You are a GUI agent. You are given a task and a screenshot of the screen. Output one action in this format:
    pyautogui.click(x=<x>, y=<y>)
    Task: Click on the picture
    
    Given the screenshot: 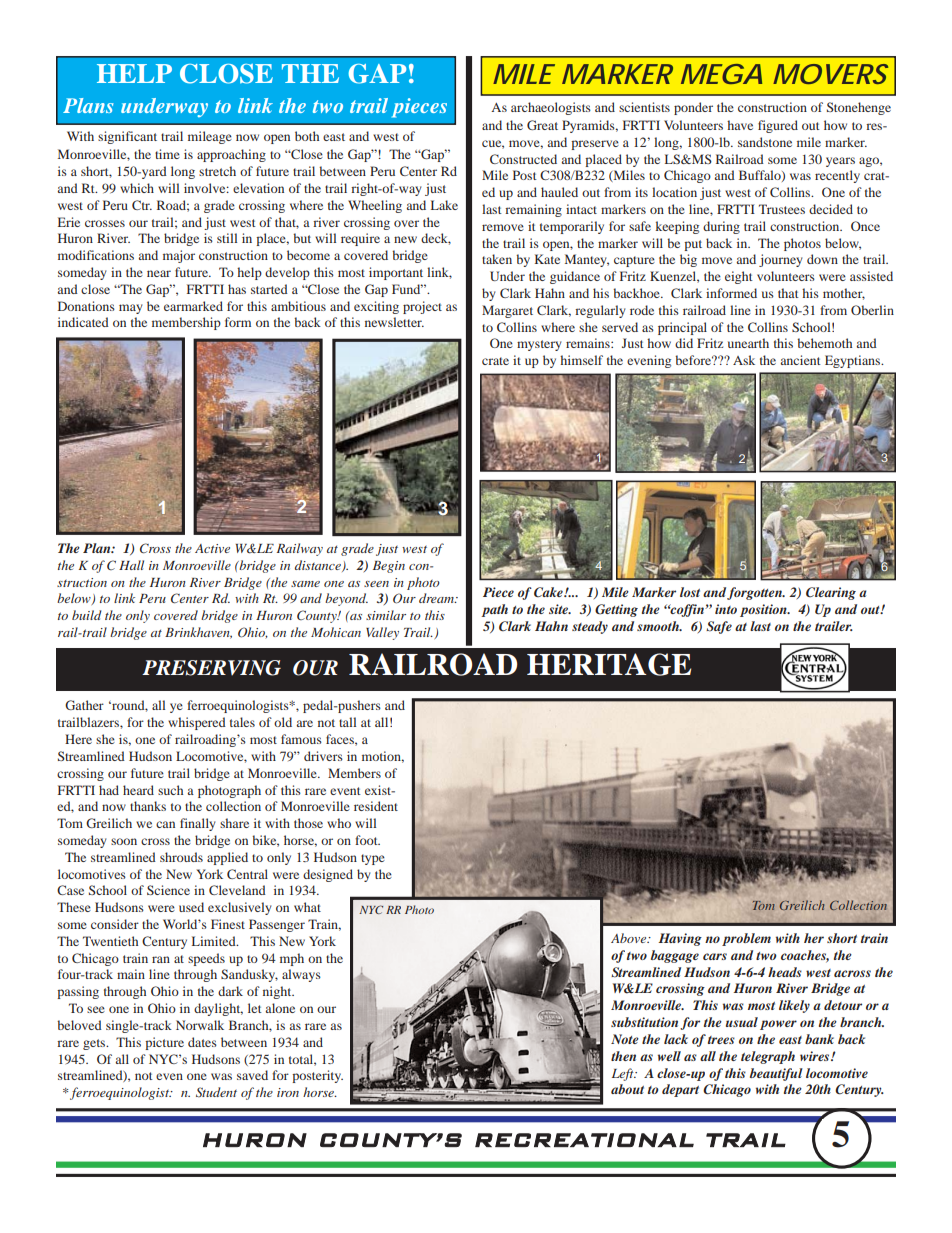 What is the action you would take?
    pyautogui.click(x=164, y=1043)
